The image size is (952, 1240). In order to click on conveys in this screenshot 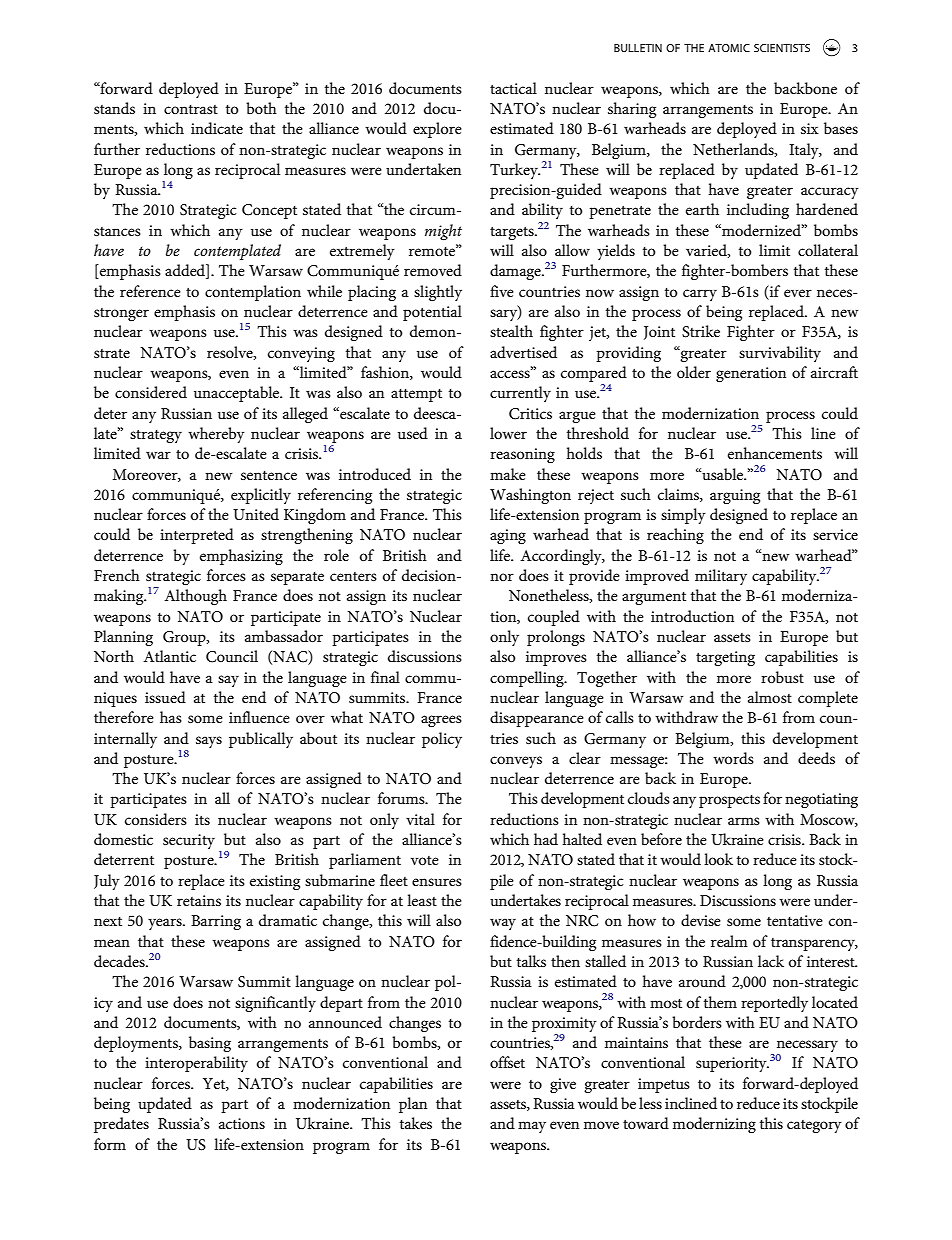, I will do `click(516, 762)`.
